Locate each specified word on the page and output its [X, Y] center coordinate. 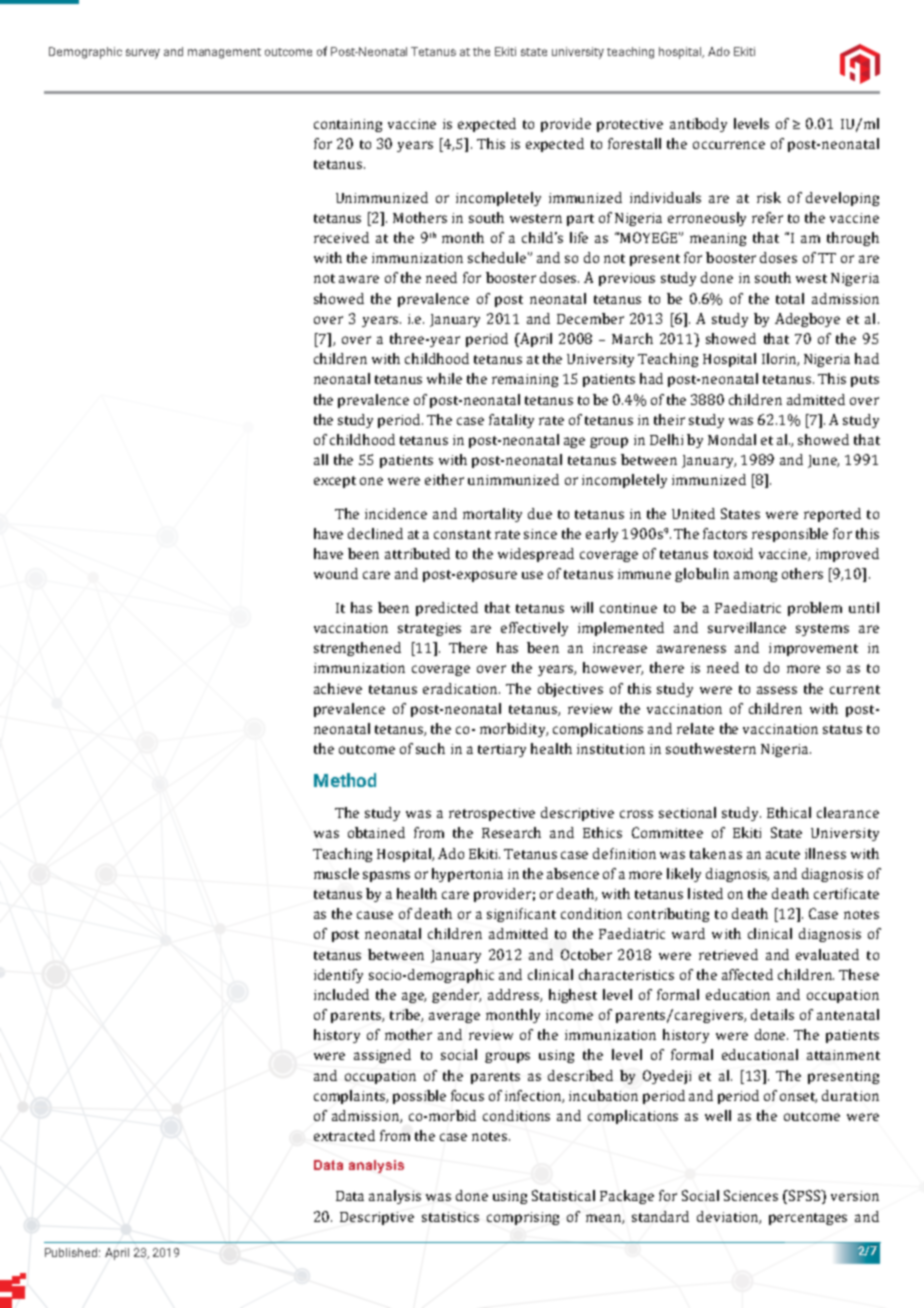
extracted [344, 1135]
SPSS [804, 1195]
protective [630, 125]
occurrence [729, 145]
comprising [523, 1218]
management [224, 53]
